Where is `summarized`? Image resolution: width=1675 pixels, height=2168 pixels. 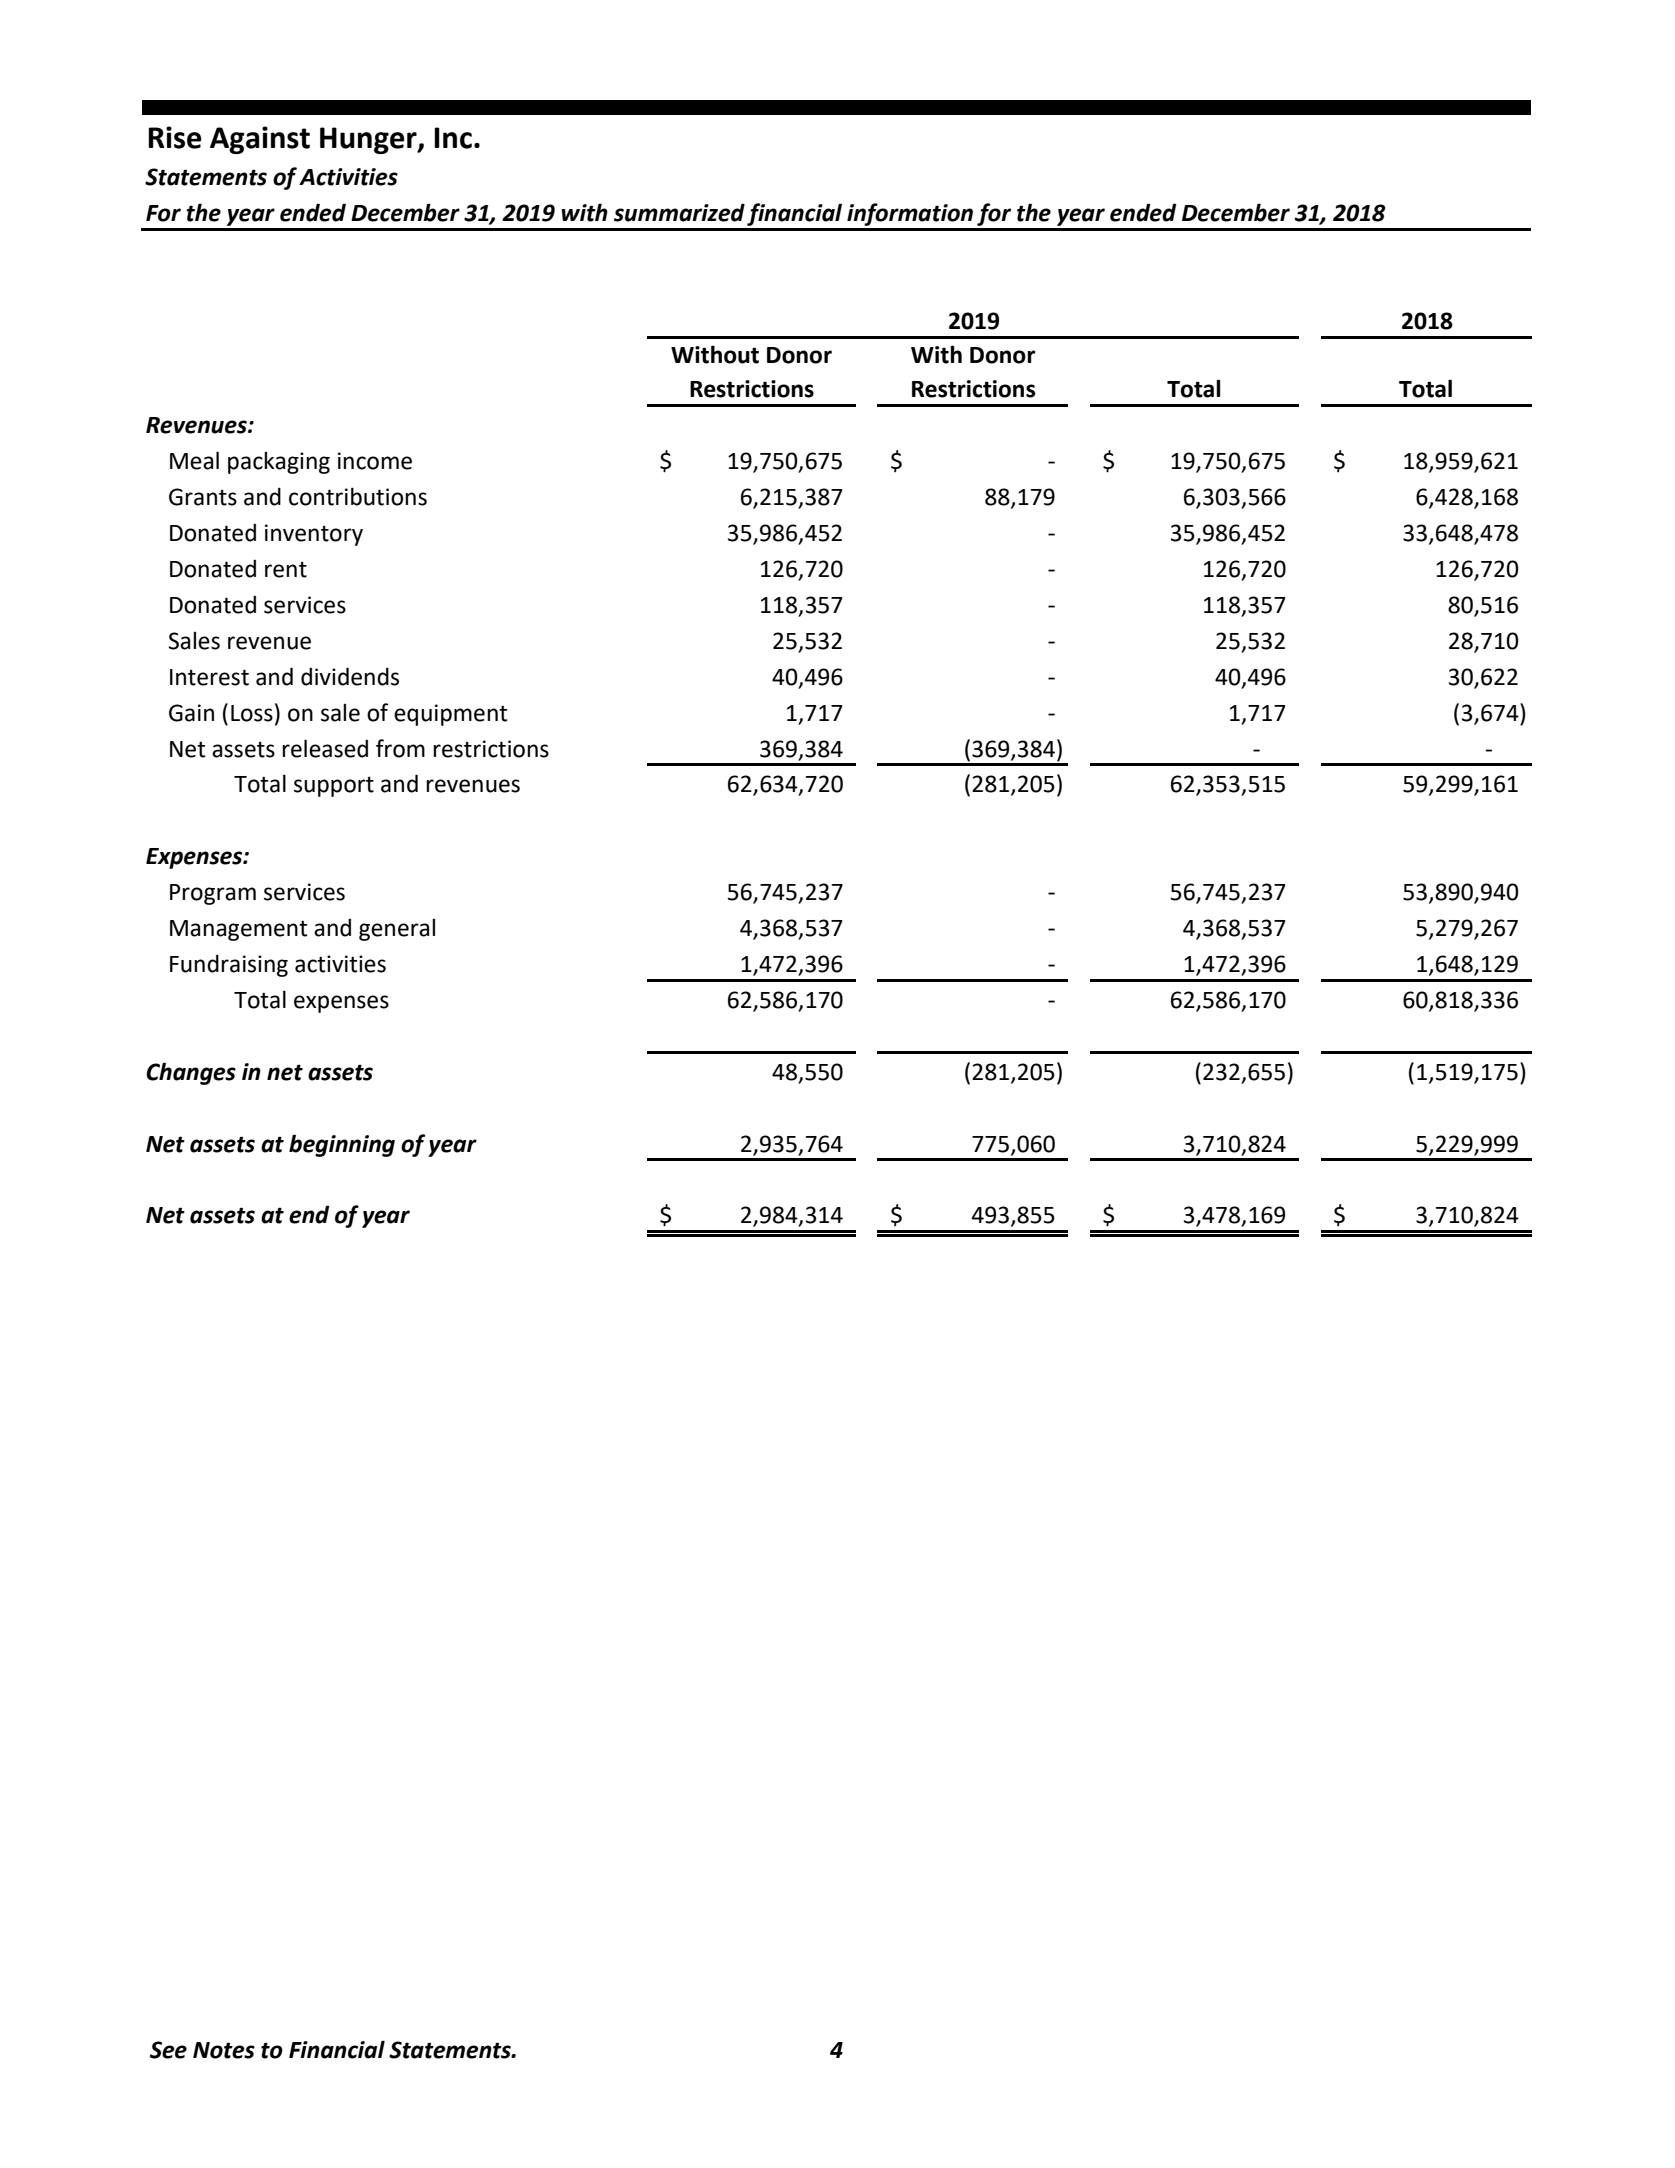
summarized is located at coordinates (679, 212).
